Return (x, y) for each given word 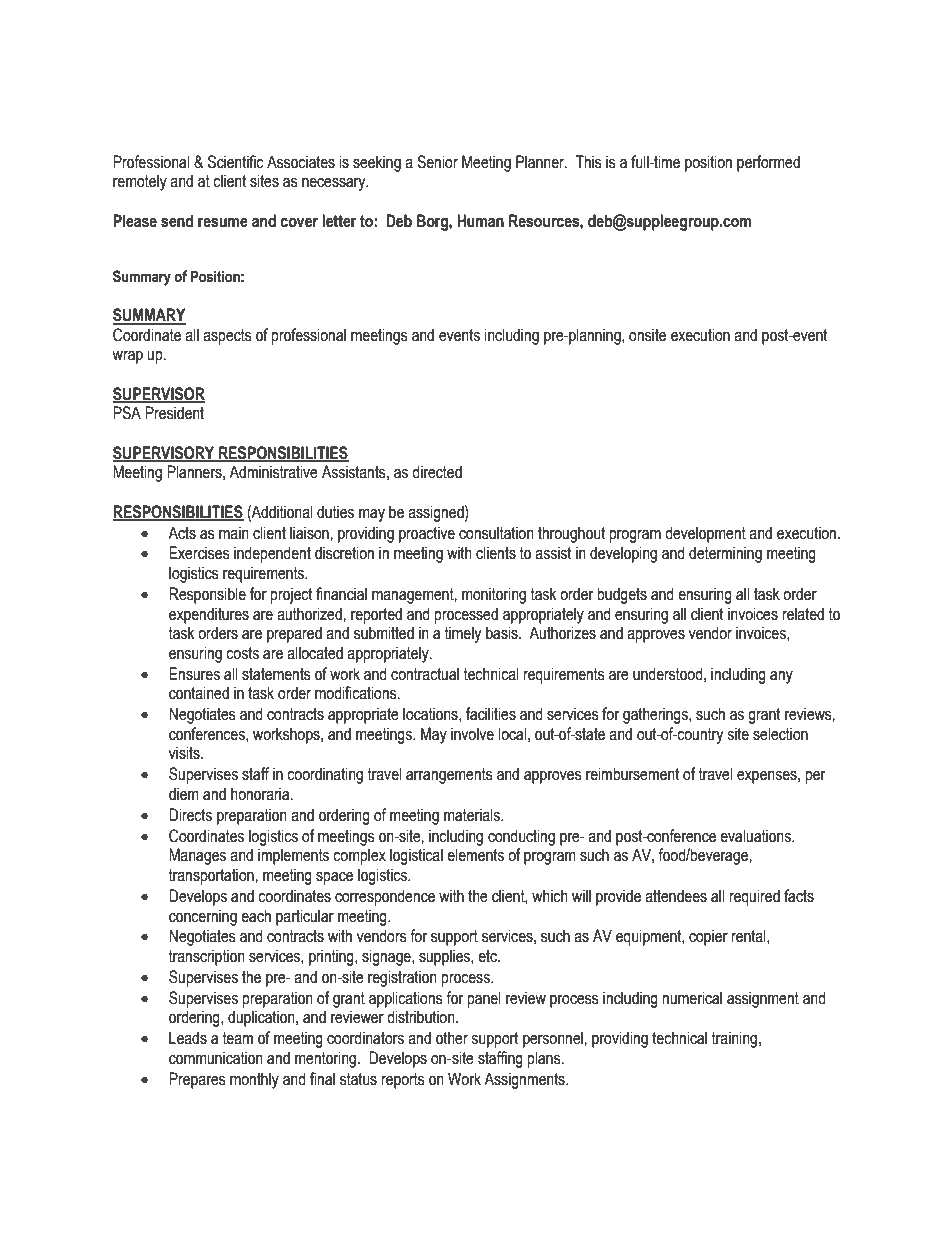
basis (503, 633)
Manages (197, 856)
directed (437, 472)
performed (768, 163)
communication (216, 1058)
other (452, 1038)
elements (475, 855)
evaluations (756, 836)
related (803, 614)
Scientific (236, 162)
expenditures (209, 615)
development (705, 534)
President (174, 413)
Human (480, 221)
